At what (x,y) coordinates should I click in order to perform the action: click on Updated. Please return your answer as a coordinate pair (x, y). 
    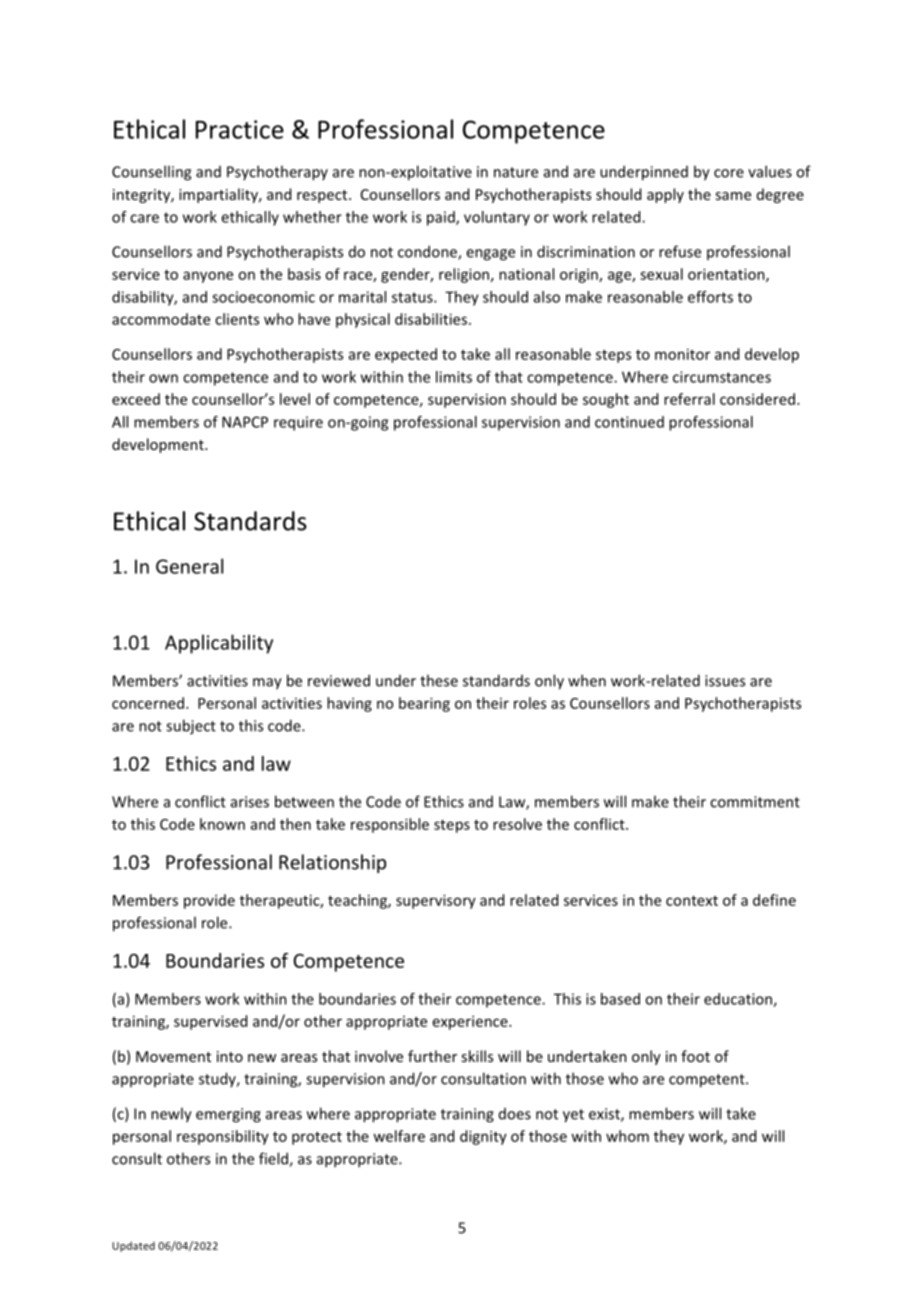
    Looking at the image, I should click on (133, 1246).
